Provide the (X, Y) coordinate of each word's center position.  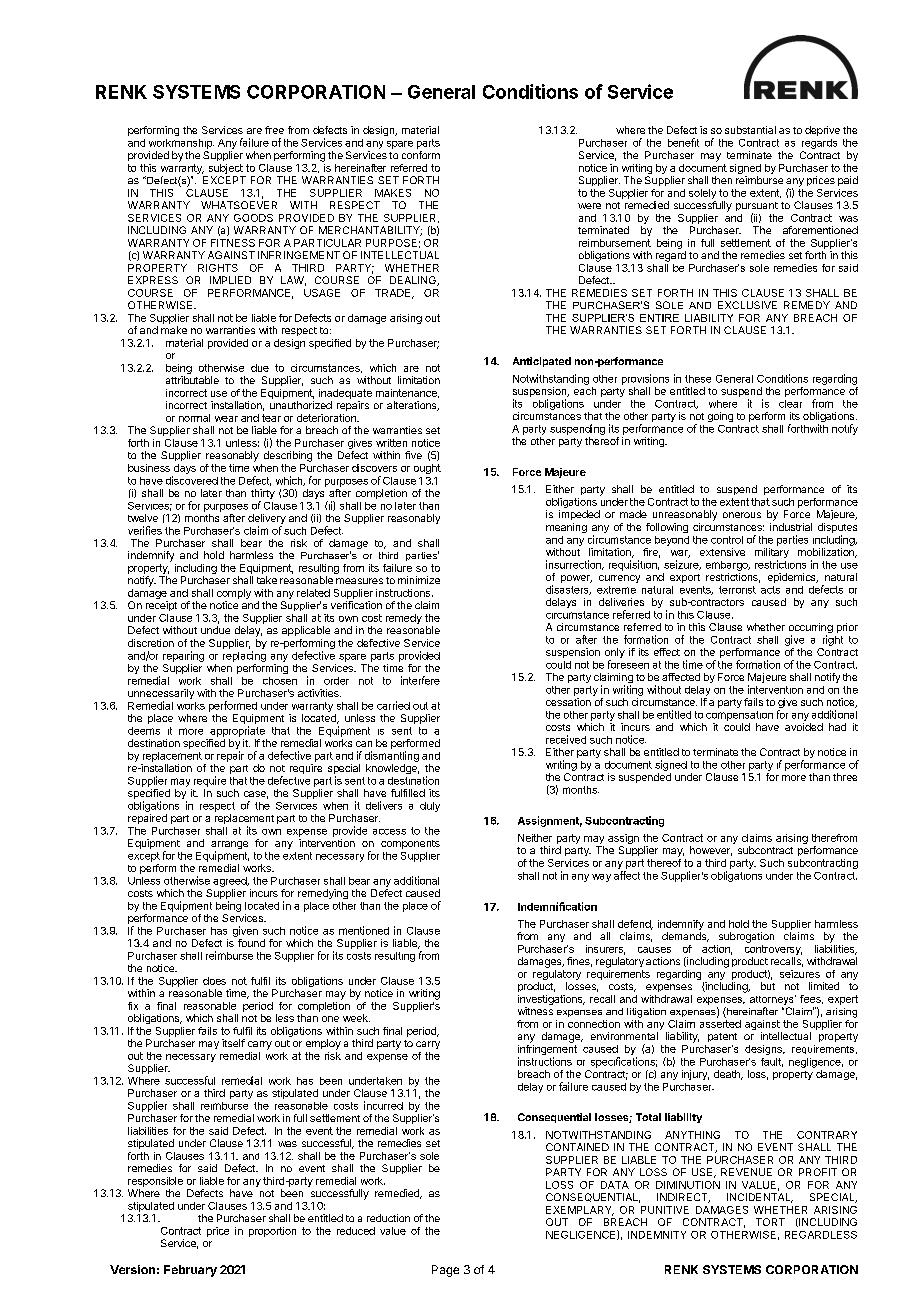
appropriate (237, 731)
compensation (739, 716)
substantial (750, 130)
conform (421, 155)
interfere (420, 680)
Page (445, 1271)
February (190, 1271)
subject (226, 169)
